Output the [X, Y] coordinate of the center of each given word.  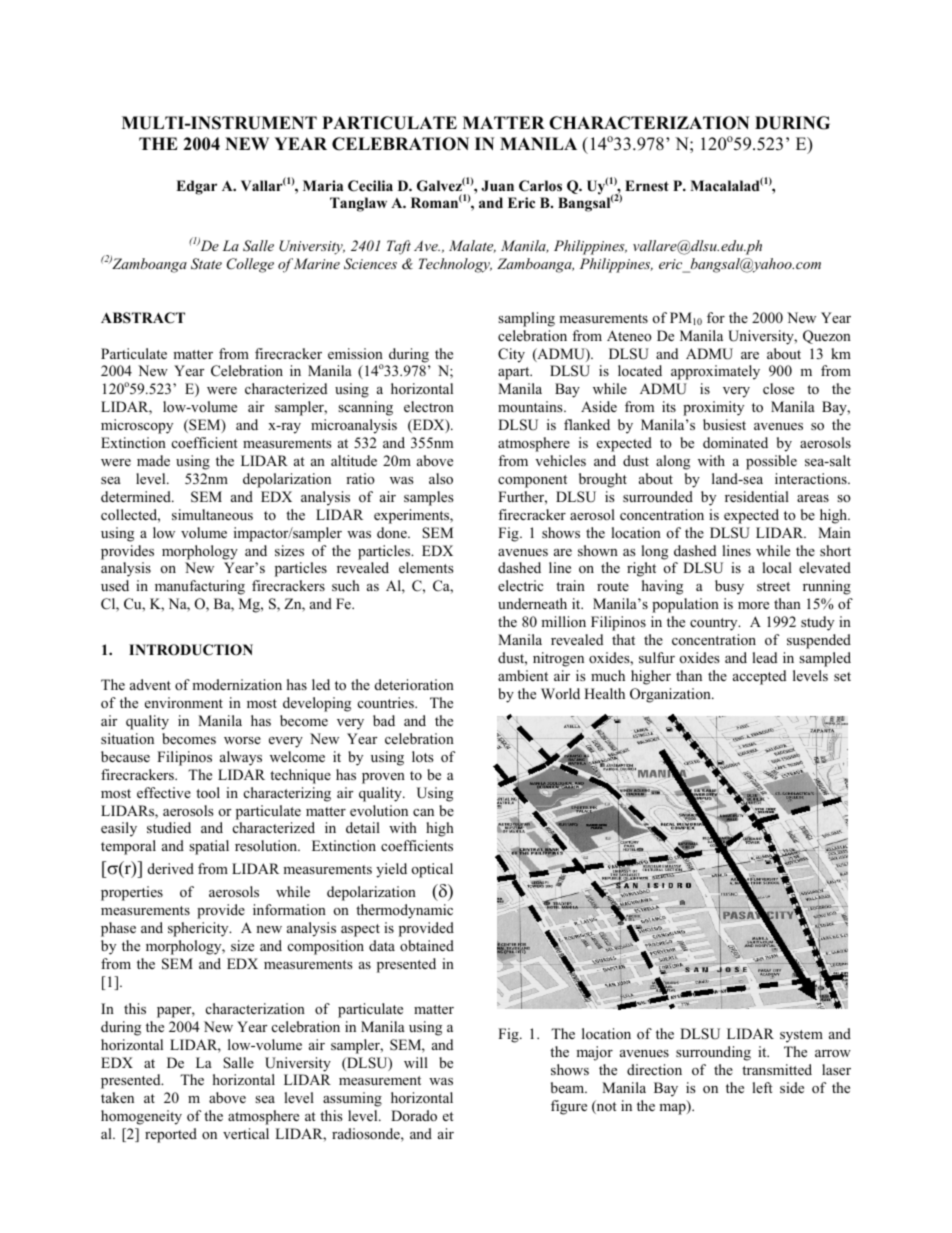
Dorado [414, 1115]
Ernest [647, 185]
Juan [497, 186]
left [762, 1087]
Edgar [196, 187]
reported [171, 1135]
